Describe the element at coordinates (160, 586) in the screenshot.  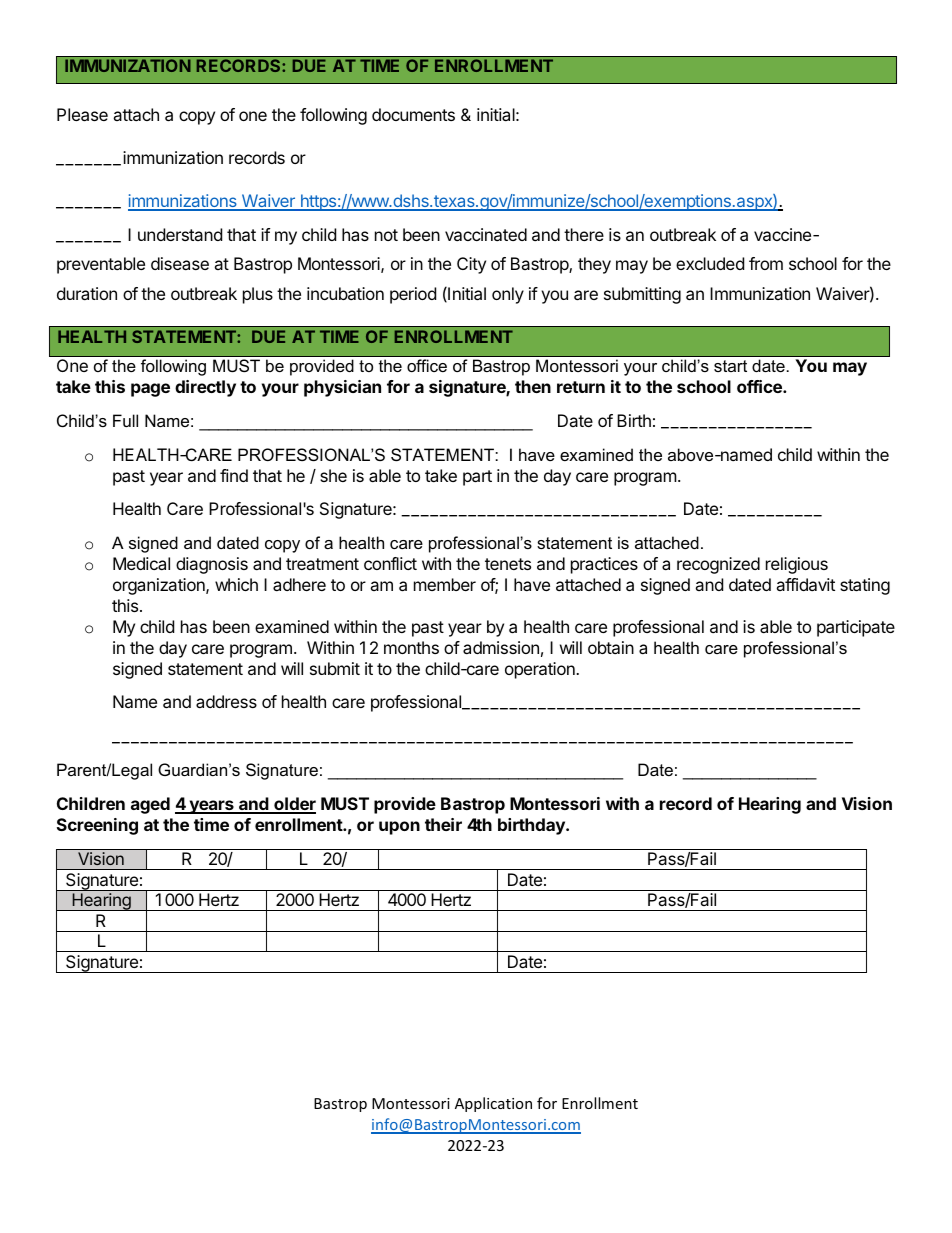
I see `organization` at that location.
